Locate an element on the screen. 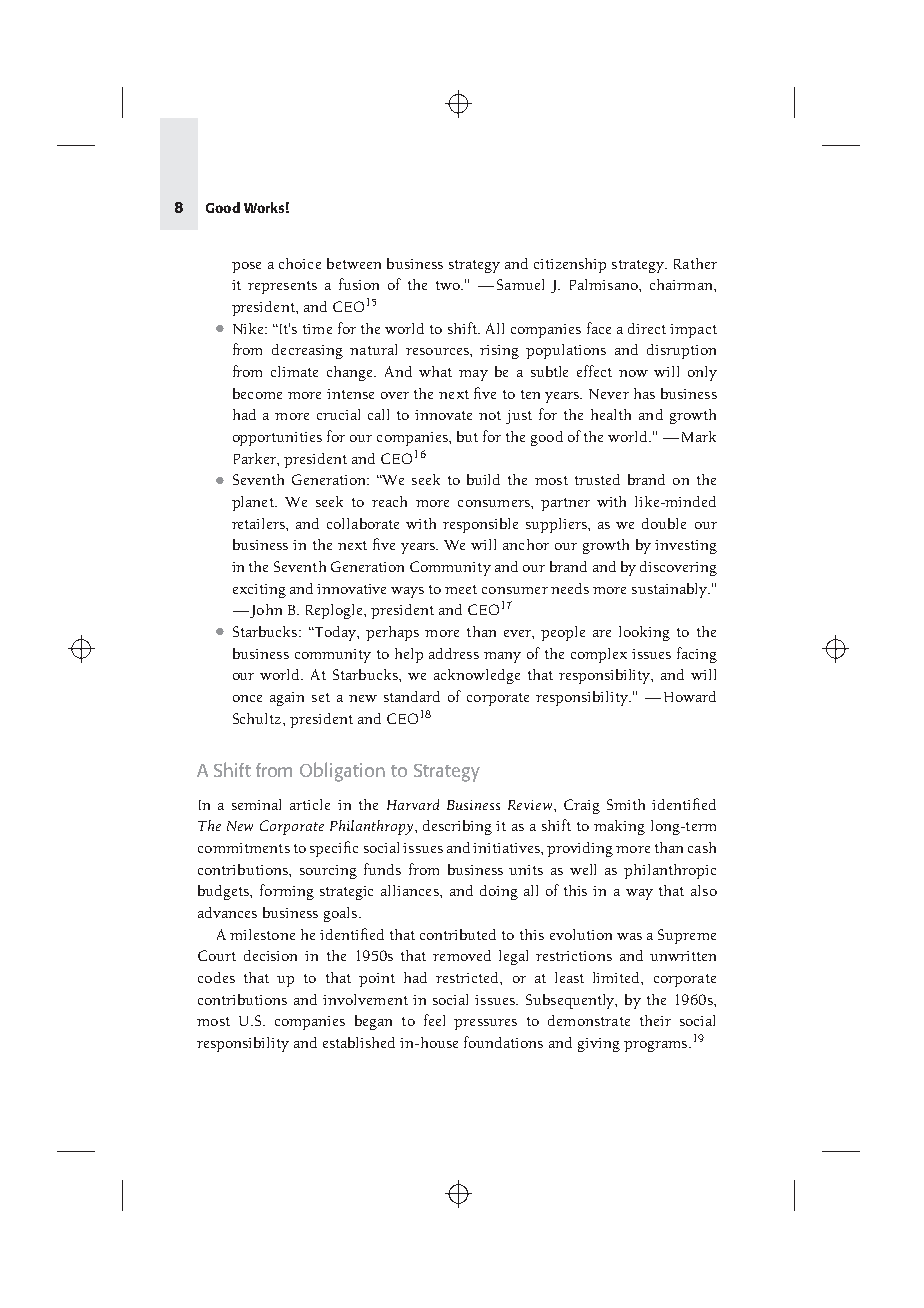 This screenshot has width=924, height=1308. chairman is located at coordinates (682, 284).
